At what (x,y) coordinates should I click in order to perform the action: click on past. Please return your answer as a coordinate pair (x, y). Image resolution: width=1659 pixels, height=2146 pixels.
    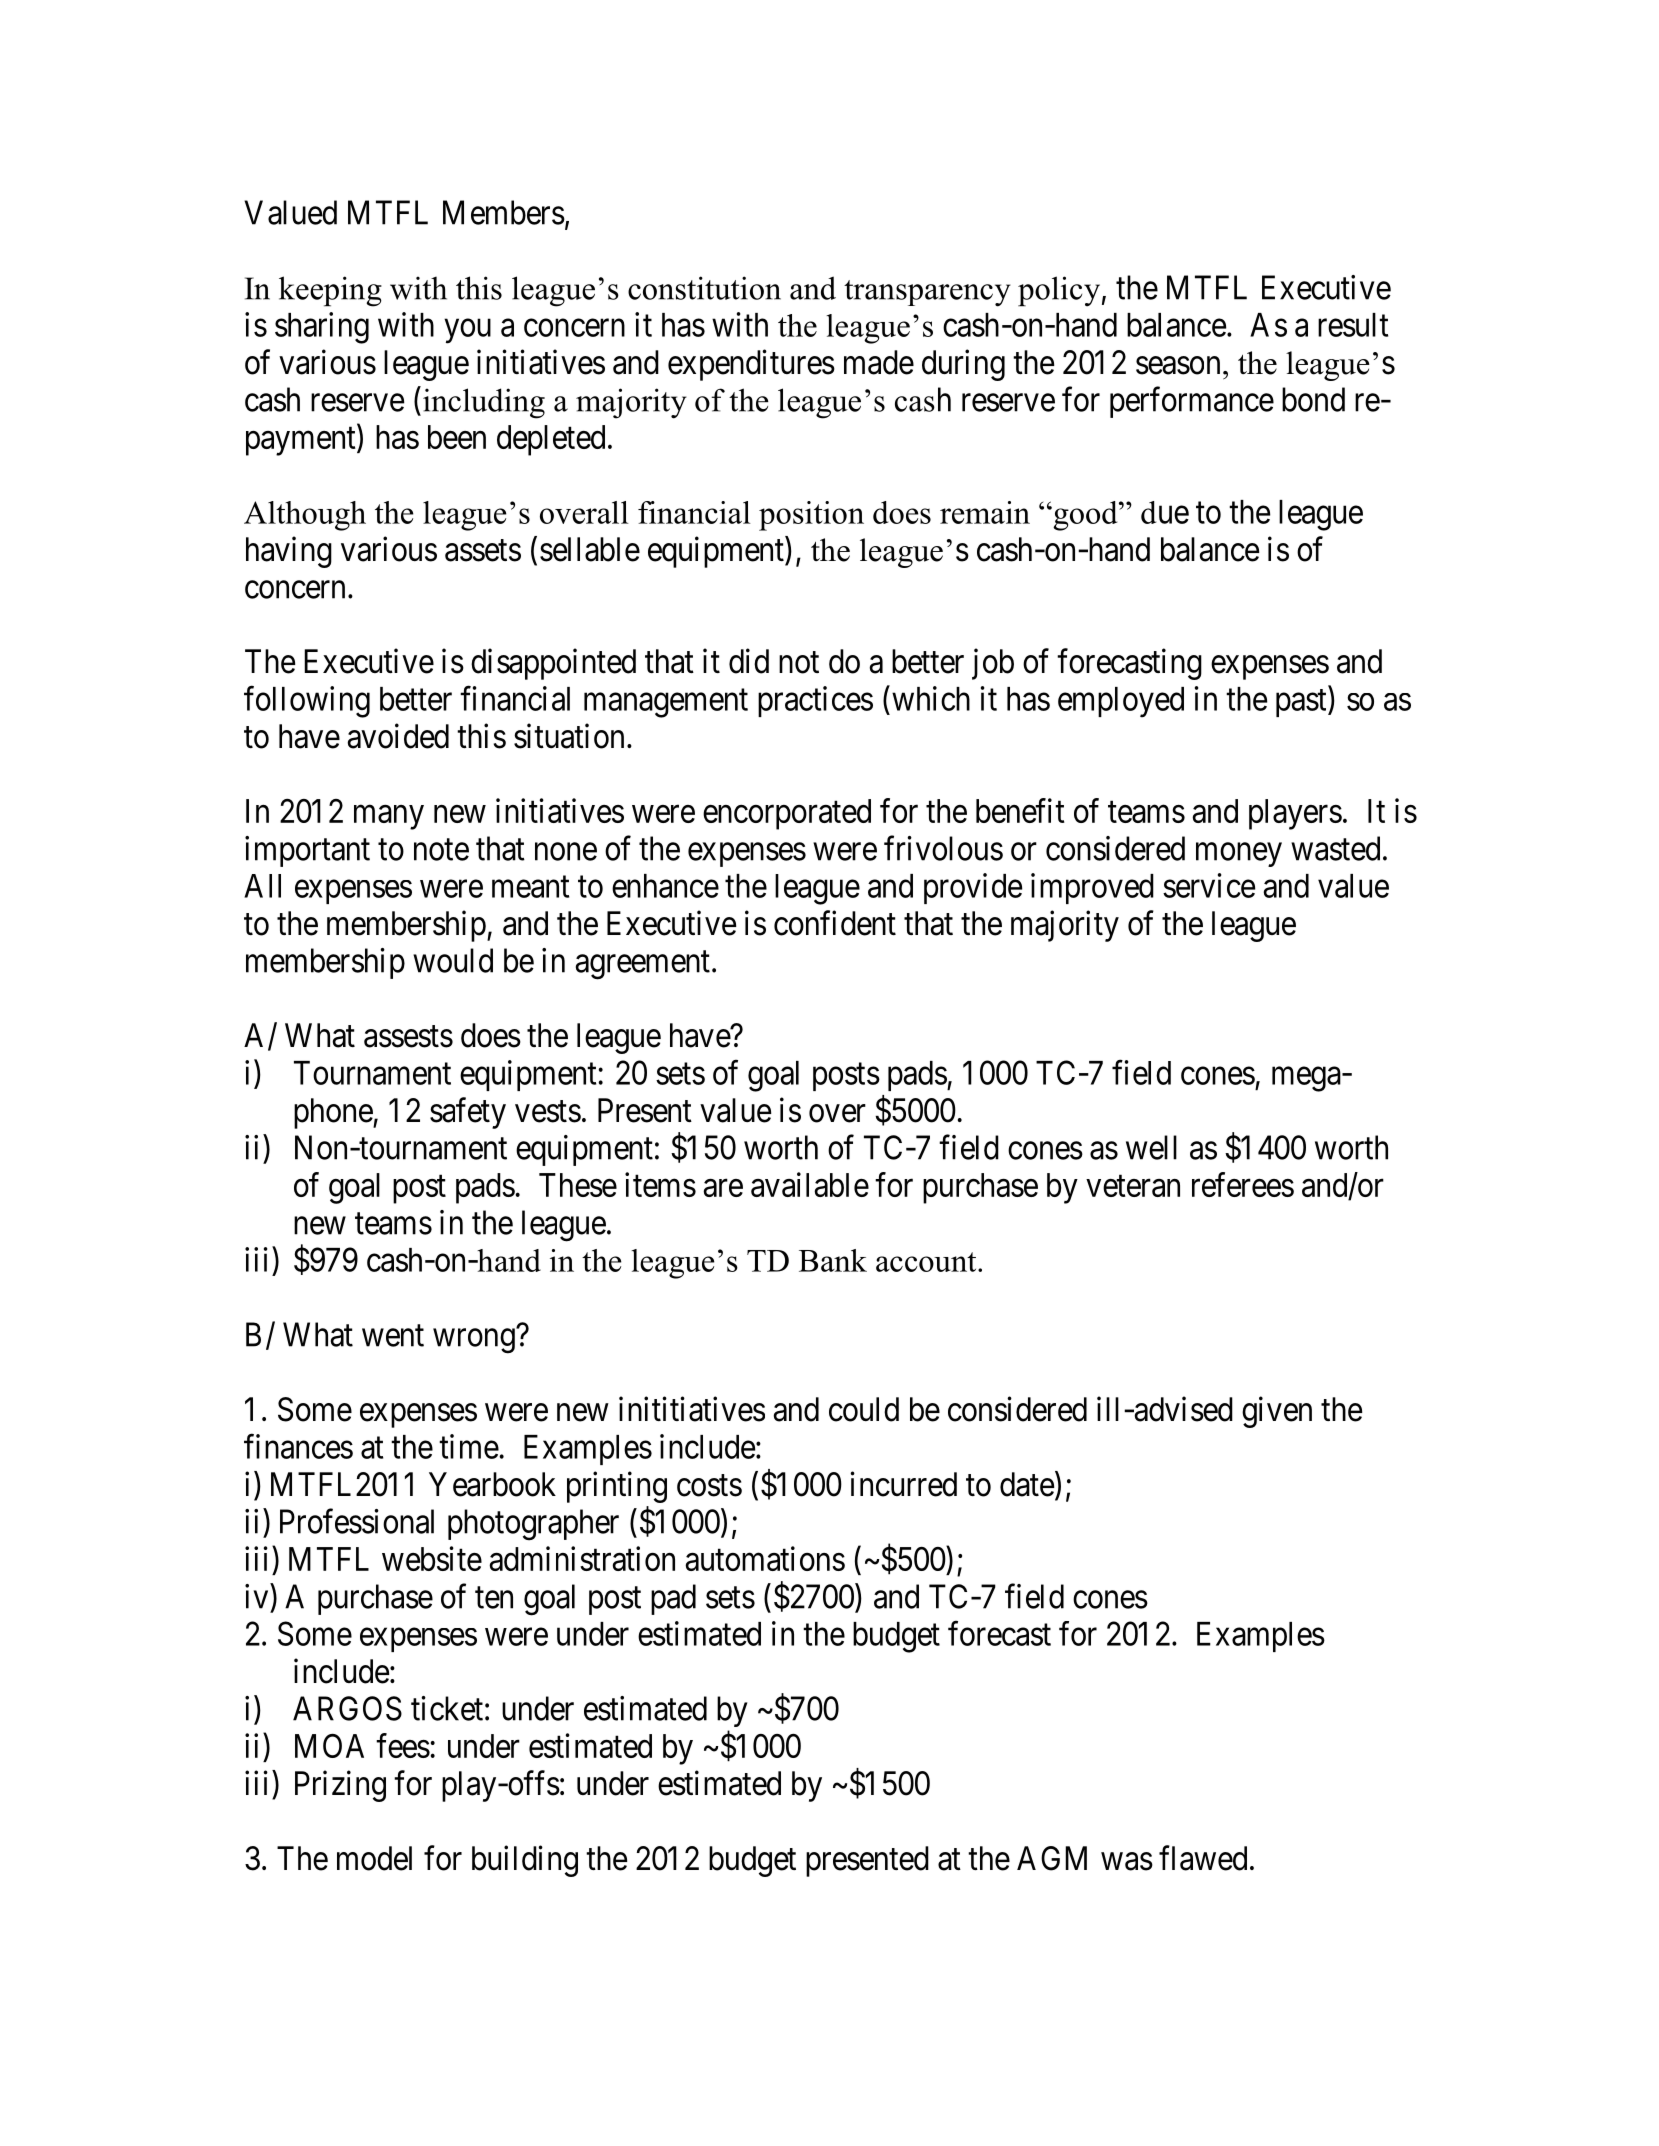
    Looking at the image, I should click on (1302, 703).
